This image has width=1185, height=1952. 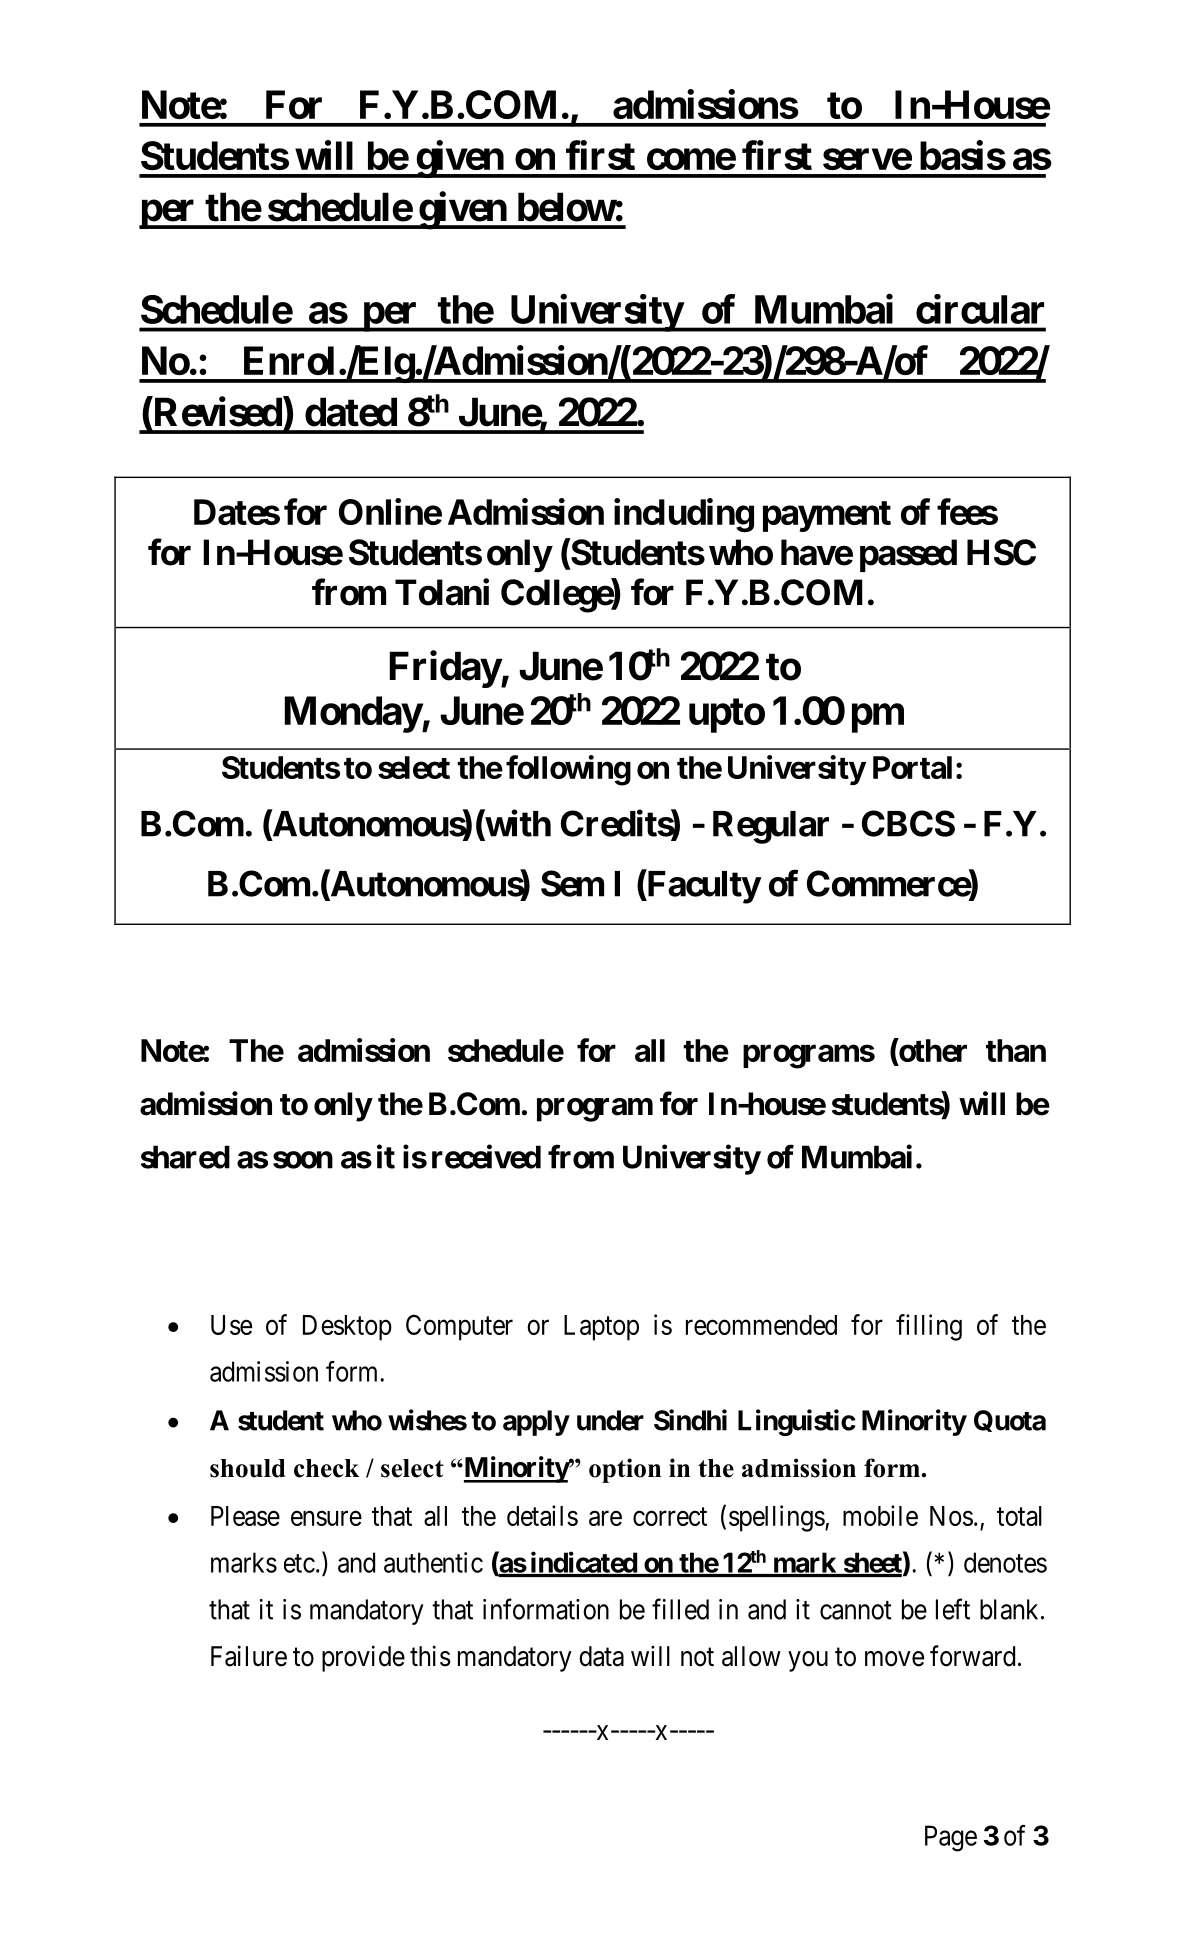 I want to click on Failure, so click(x=249, y=1656).
